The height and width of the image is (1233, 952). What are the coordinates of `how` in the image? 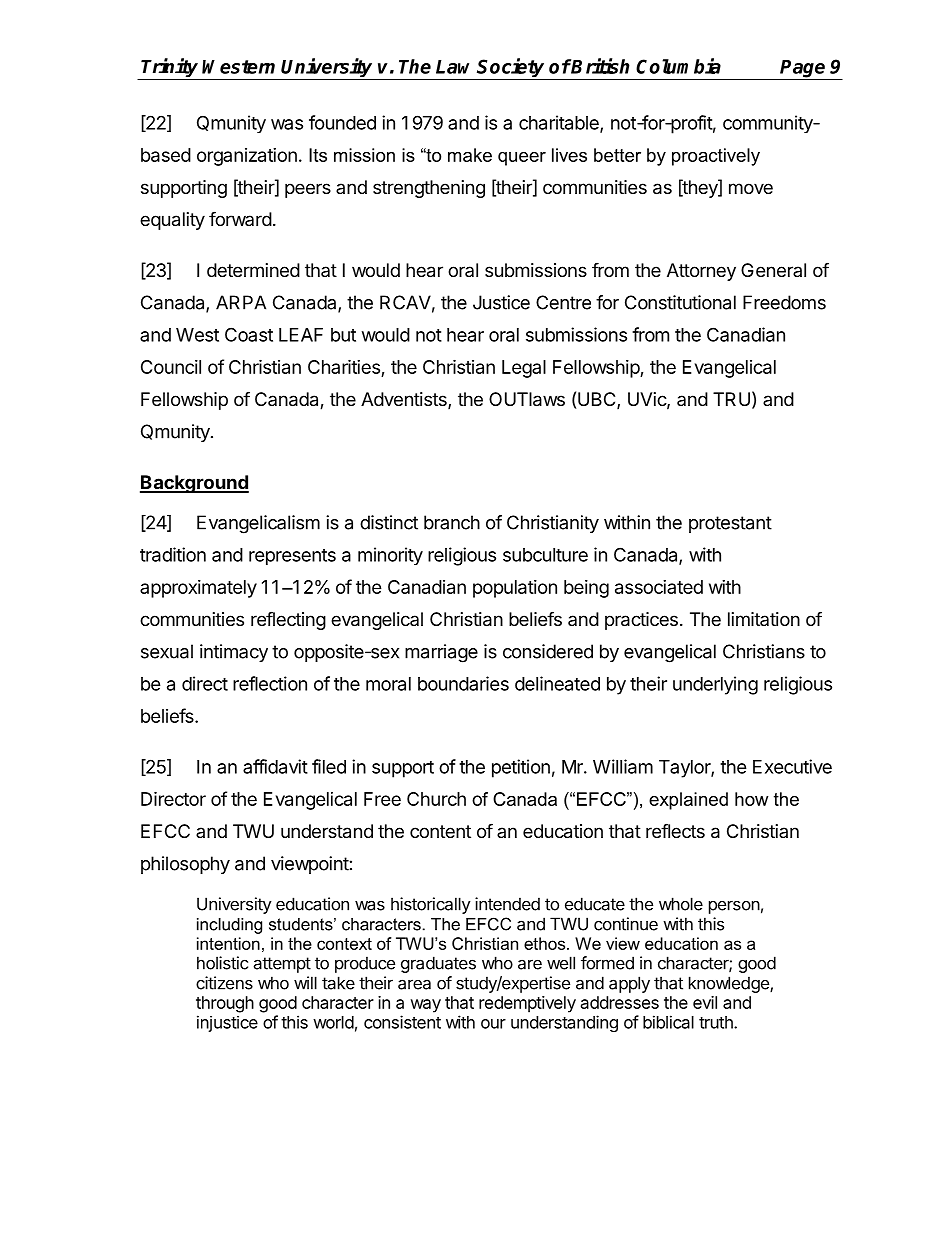 It's located at (751, 799).
